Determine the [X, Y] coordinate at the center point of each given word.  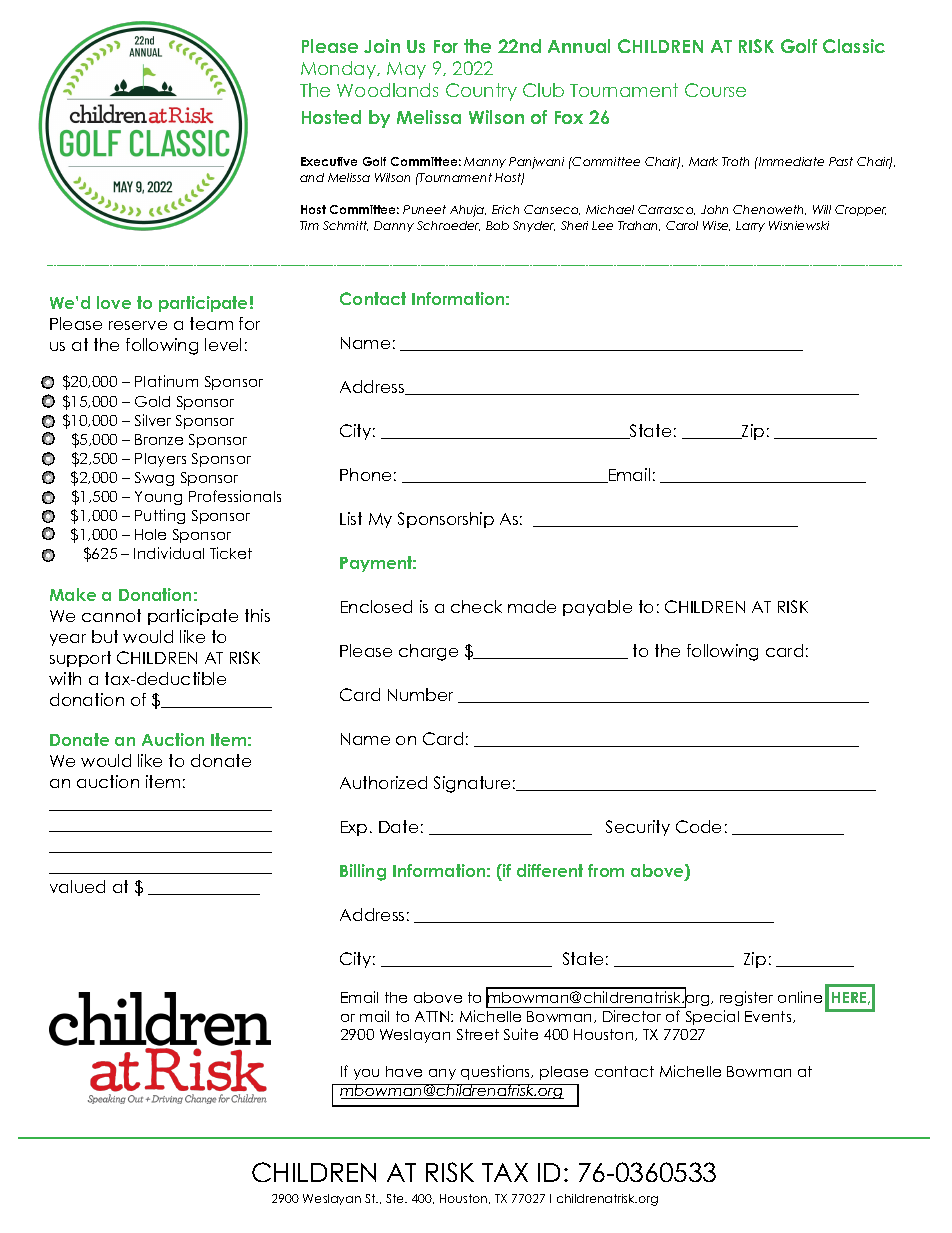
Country [481, 92]
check [476, 606]
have [404, 1071]
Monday [340, 70]
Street [478, 1034]
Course [715, 90]
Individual [169, 553]
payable [597, 608]
